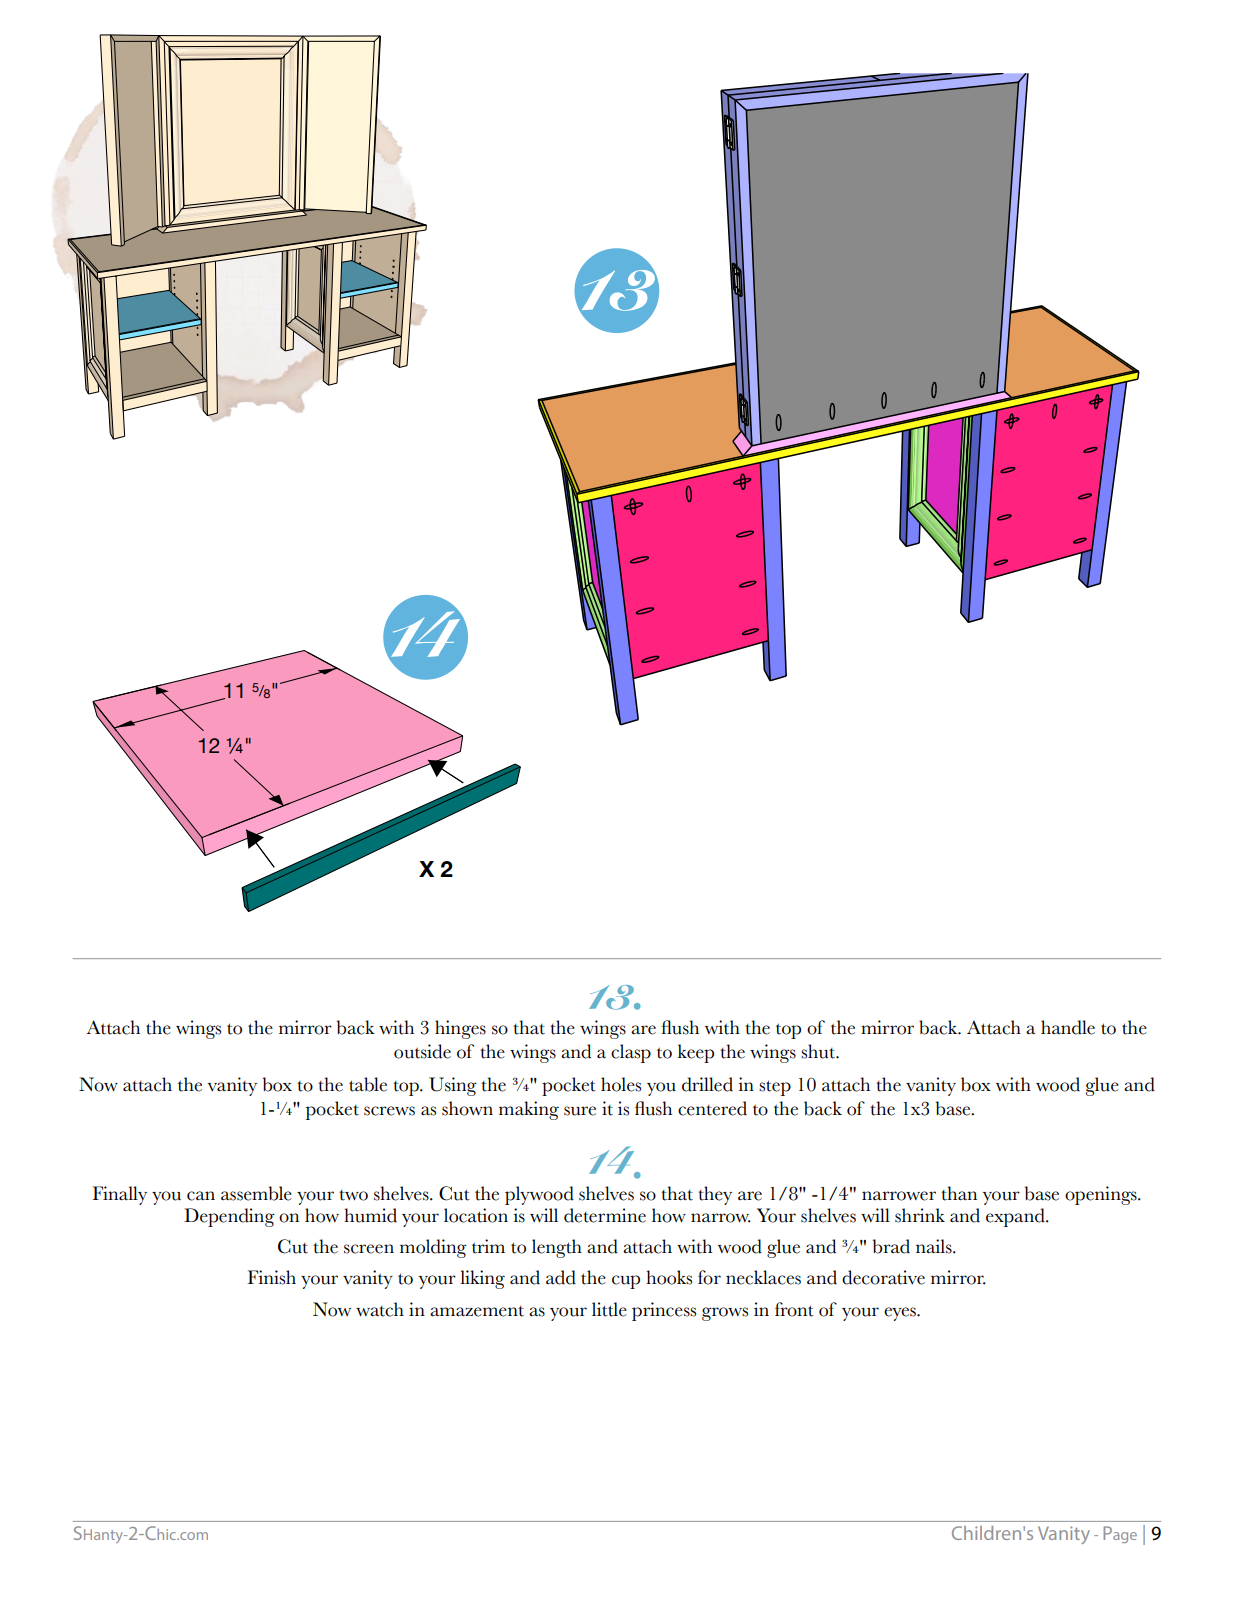  Describe the element at coordinates (605, 1215) in the image. I see `determine` at that location.
